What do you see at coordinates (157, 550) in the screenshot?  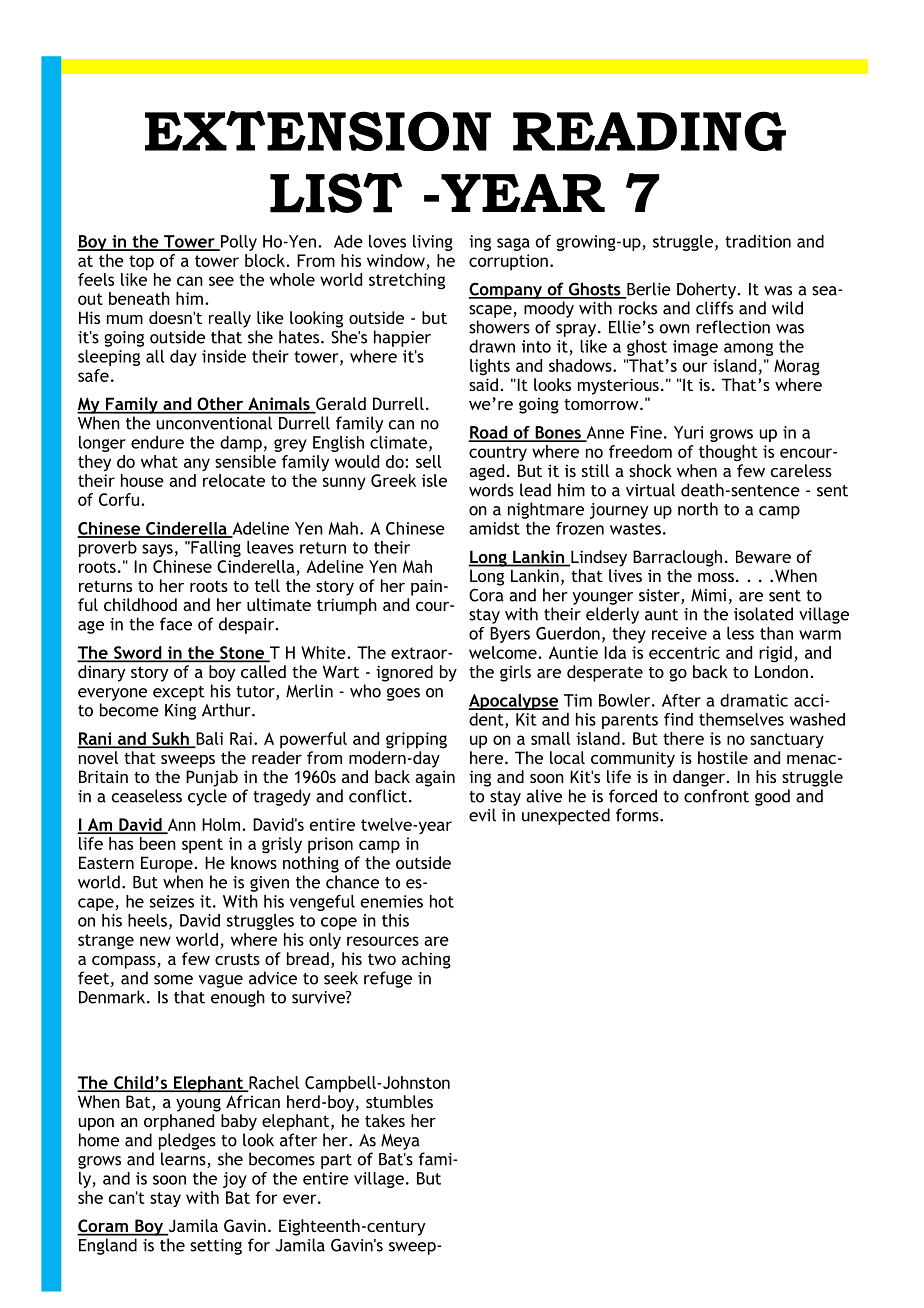 I see `says` at bounding box center [157, 550].
